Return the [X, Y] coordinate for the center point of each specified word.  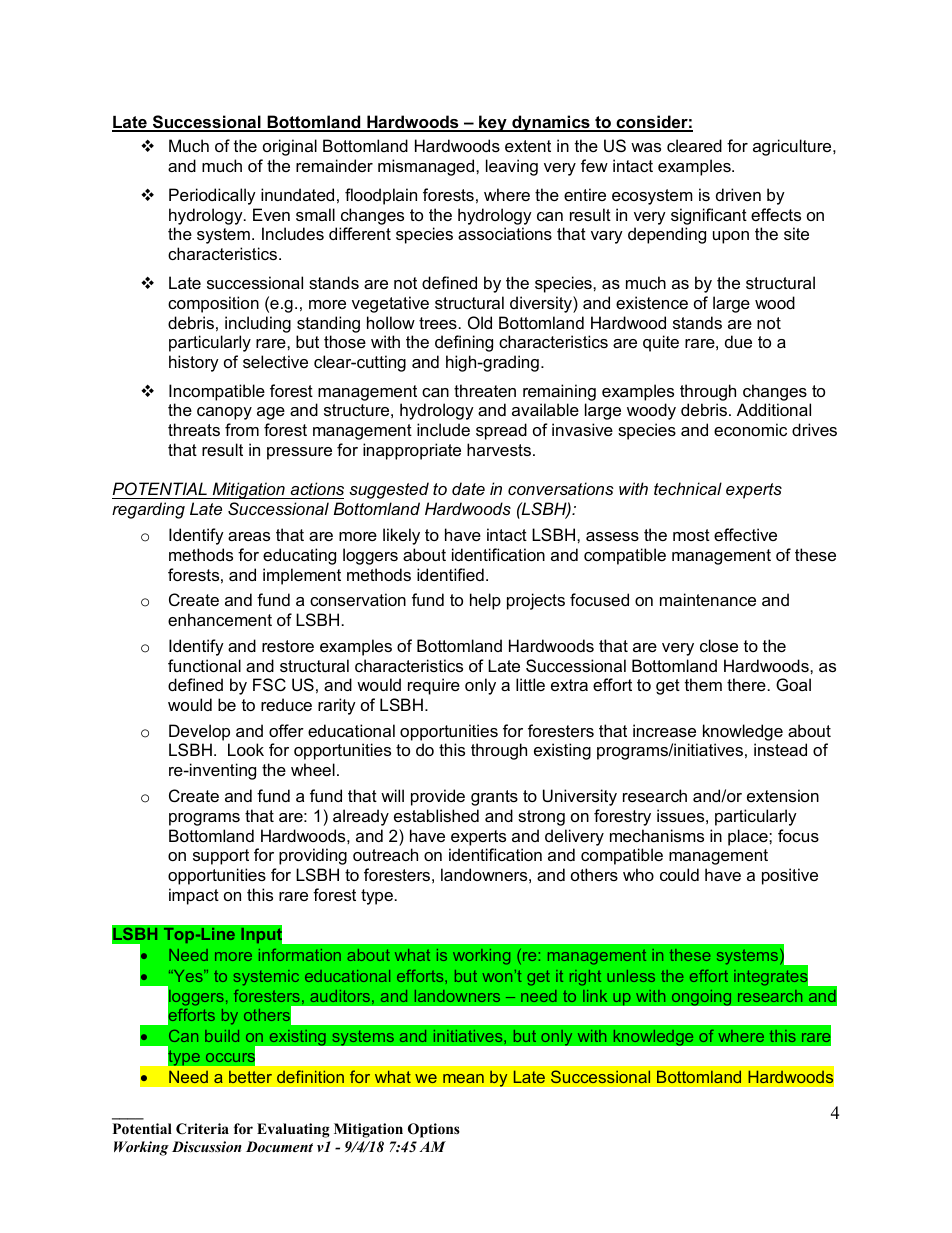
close [719, 645]
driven [738, 194]
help [485, 601]
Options [434, 1130]
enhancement [220, 619]
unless [631, 976]
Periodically [212, 196]
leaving [512, 167]
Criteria [202, 1129]
